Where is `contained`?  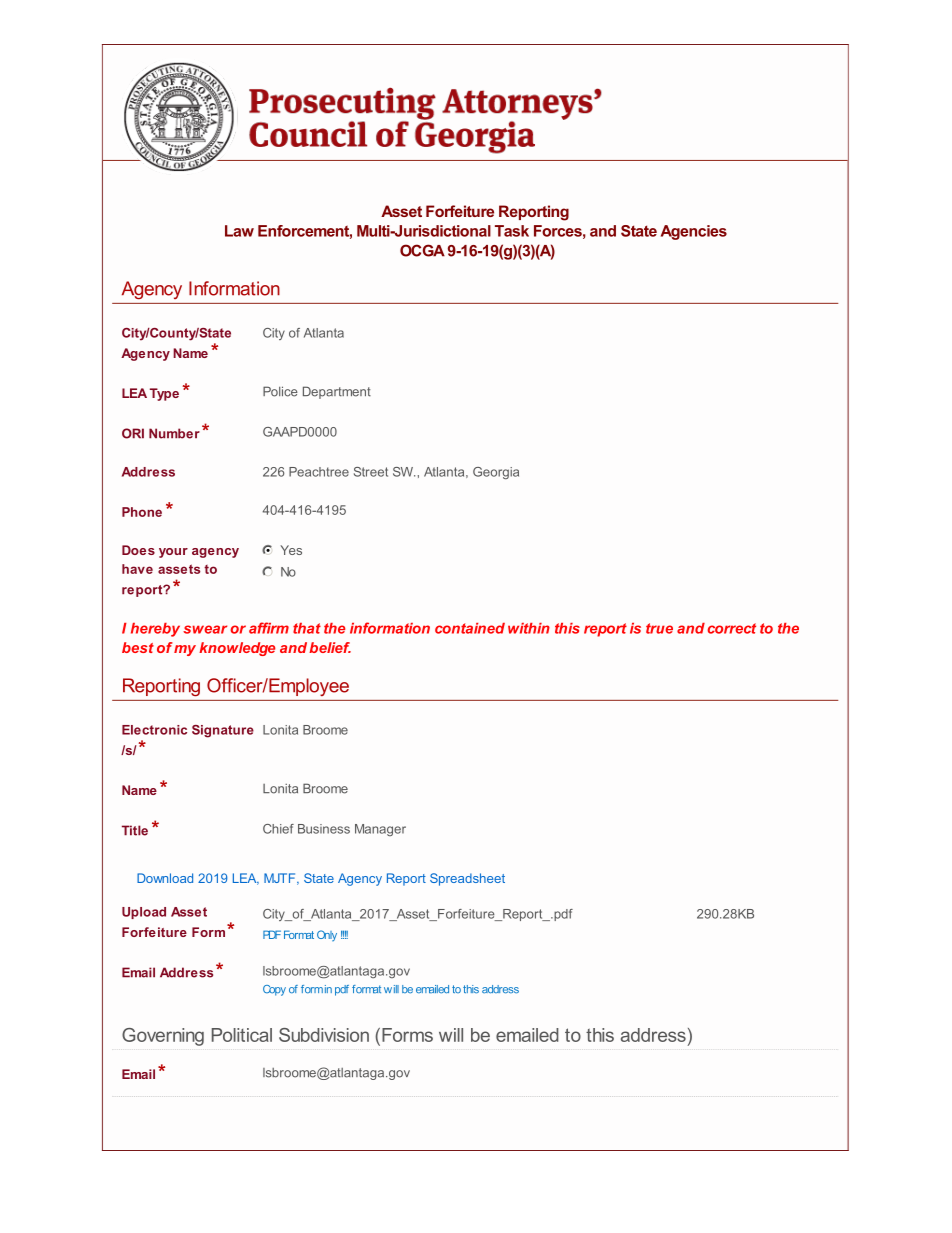
contained is located at coordinates (470, 628).
